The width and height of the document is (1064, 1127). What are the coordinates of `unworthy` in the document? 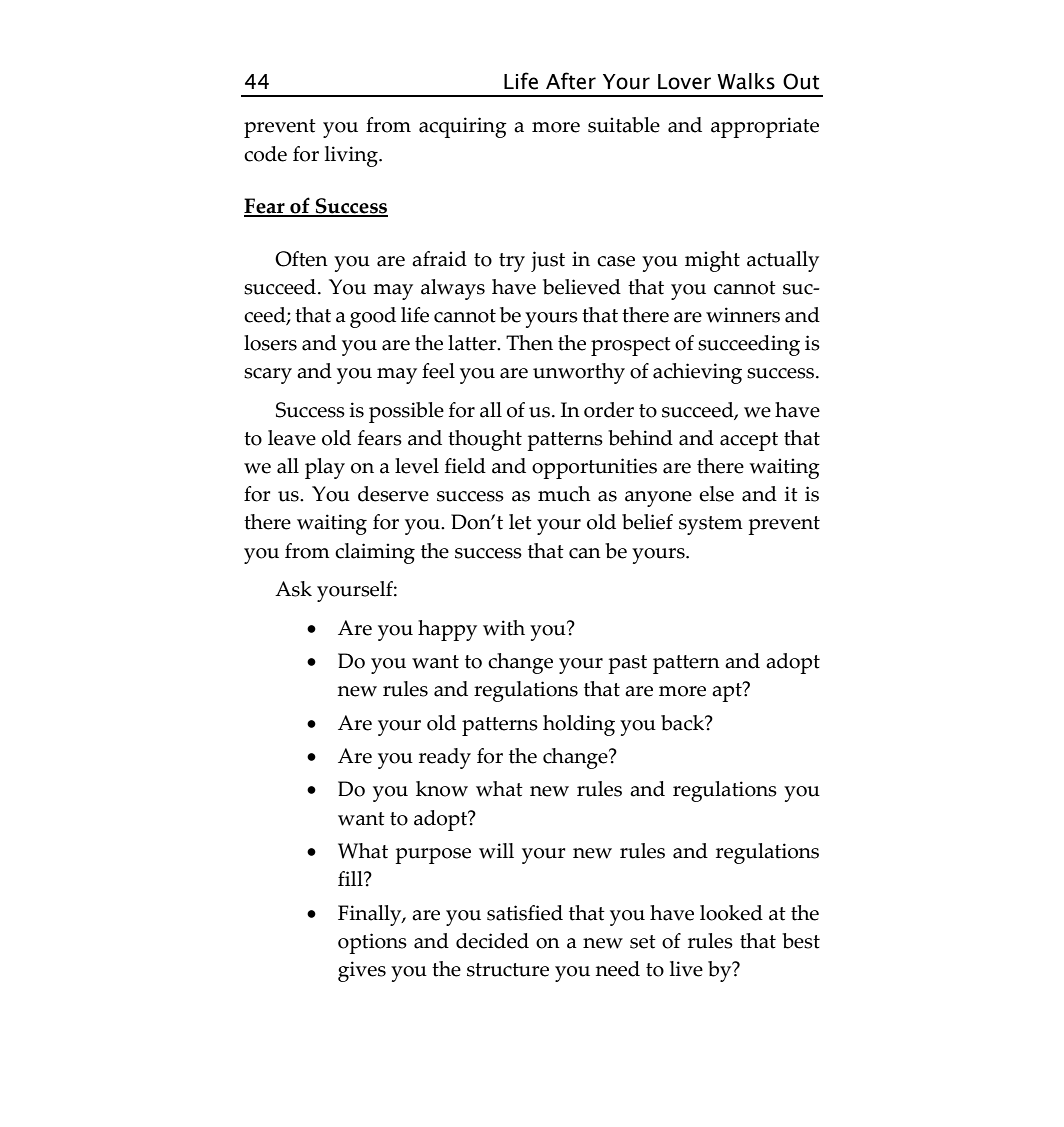 It's located at (579, 373).
